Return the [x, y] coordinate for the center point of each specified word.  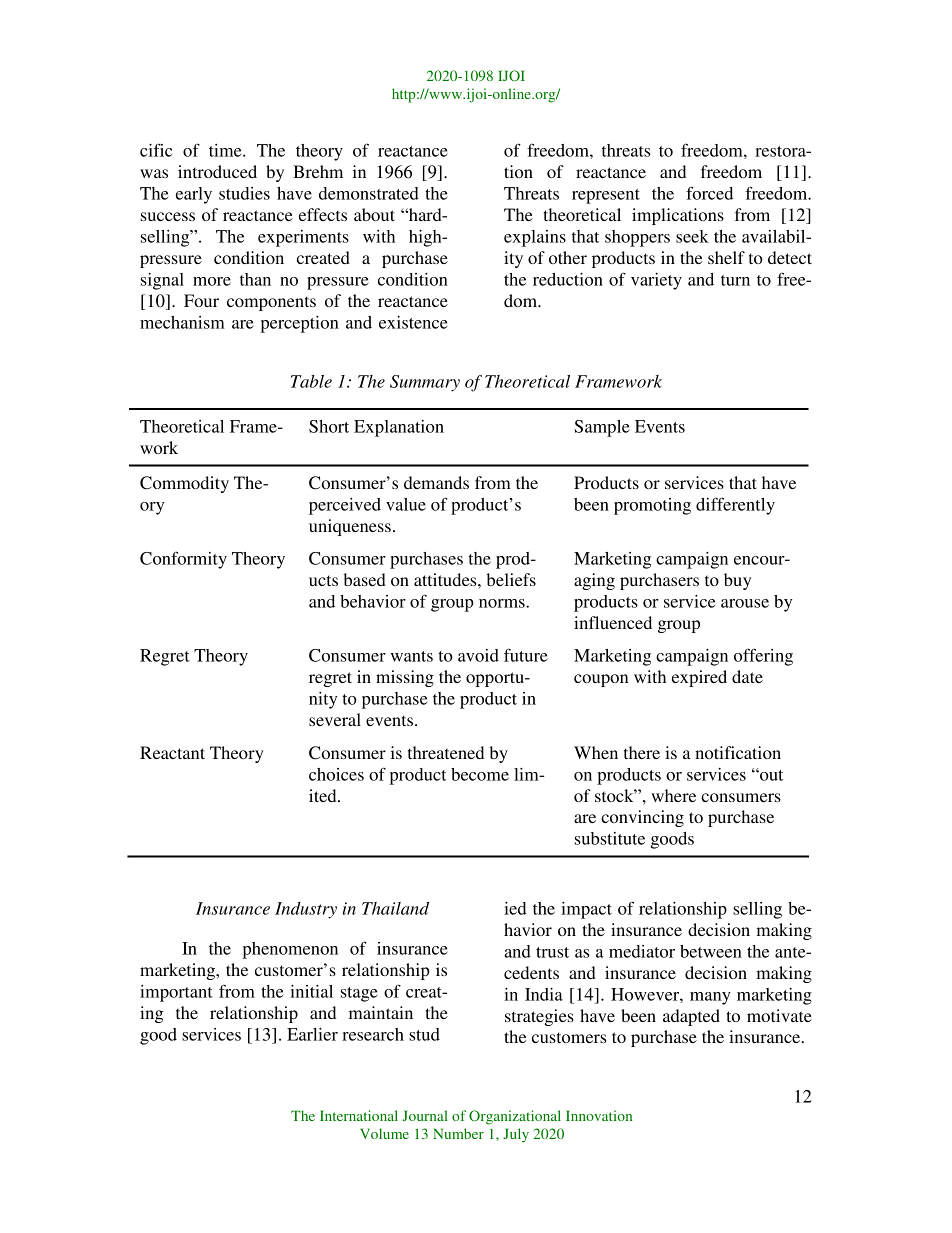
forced [709, 193]
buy [737, 581]
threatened [446, 752]
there [642, 752]
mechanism [182, 322]
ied [515, 908]
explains [535, 238]
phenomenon [290, 950]
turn [735, 280]
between [711, 951]
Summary [425, 383]
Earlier [312, 1034]
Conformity [183, 560]
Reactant [172, 752]
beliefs [511, 579]
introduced [217, 171]
